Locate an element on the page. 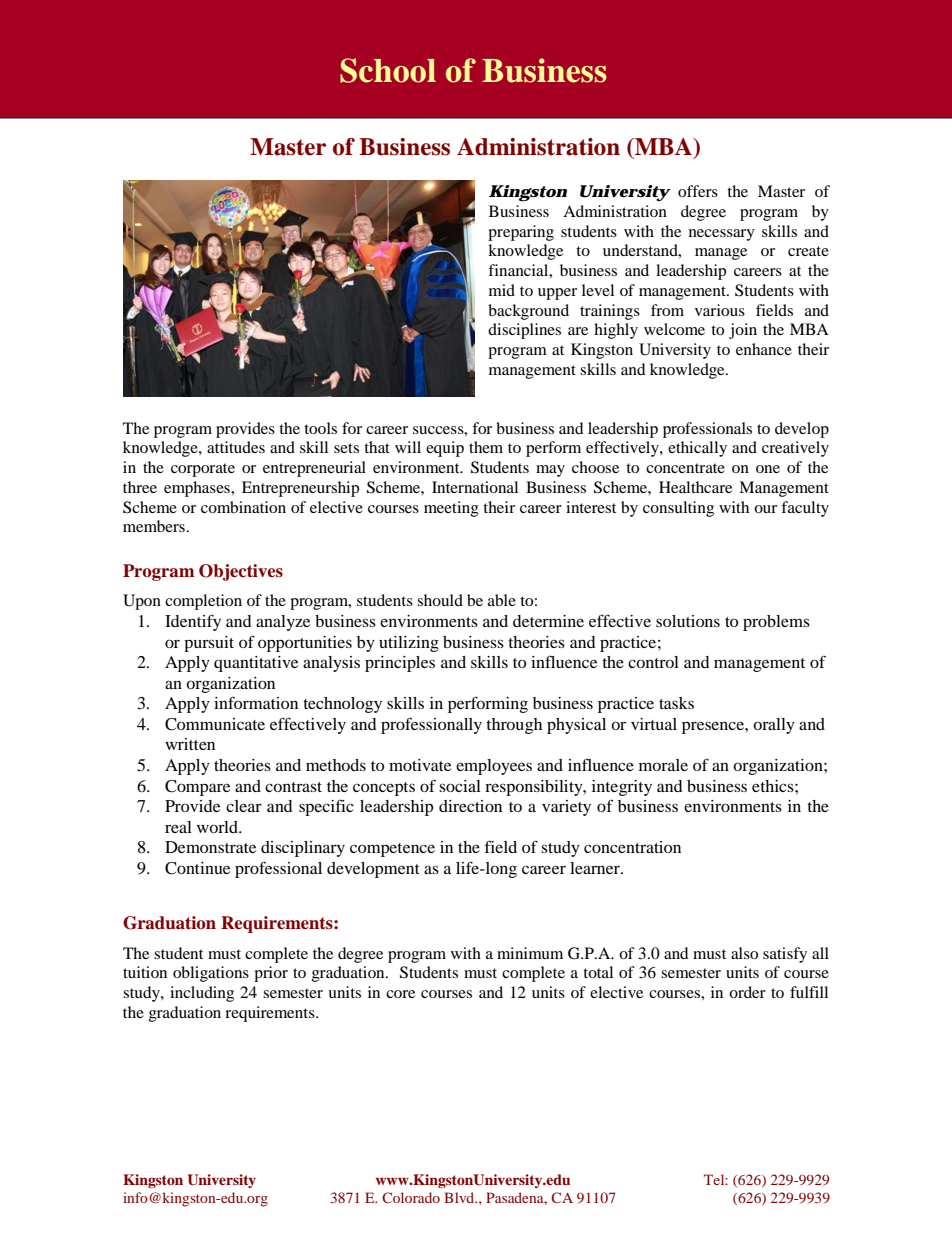 This document has height=1233, width=952. pursuit is located at coordinates (209, 644).
